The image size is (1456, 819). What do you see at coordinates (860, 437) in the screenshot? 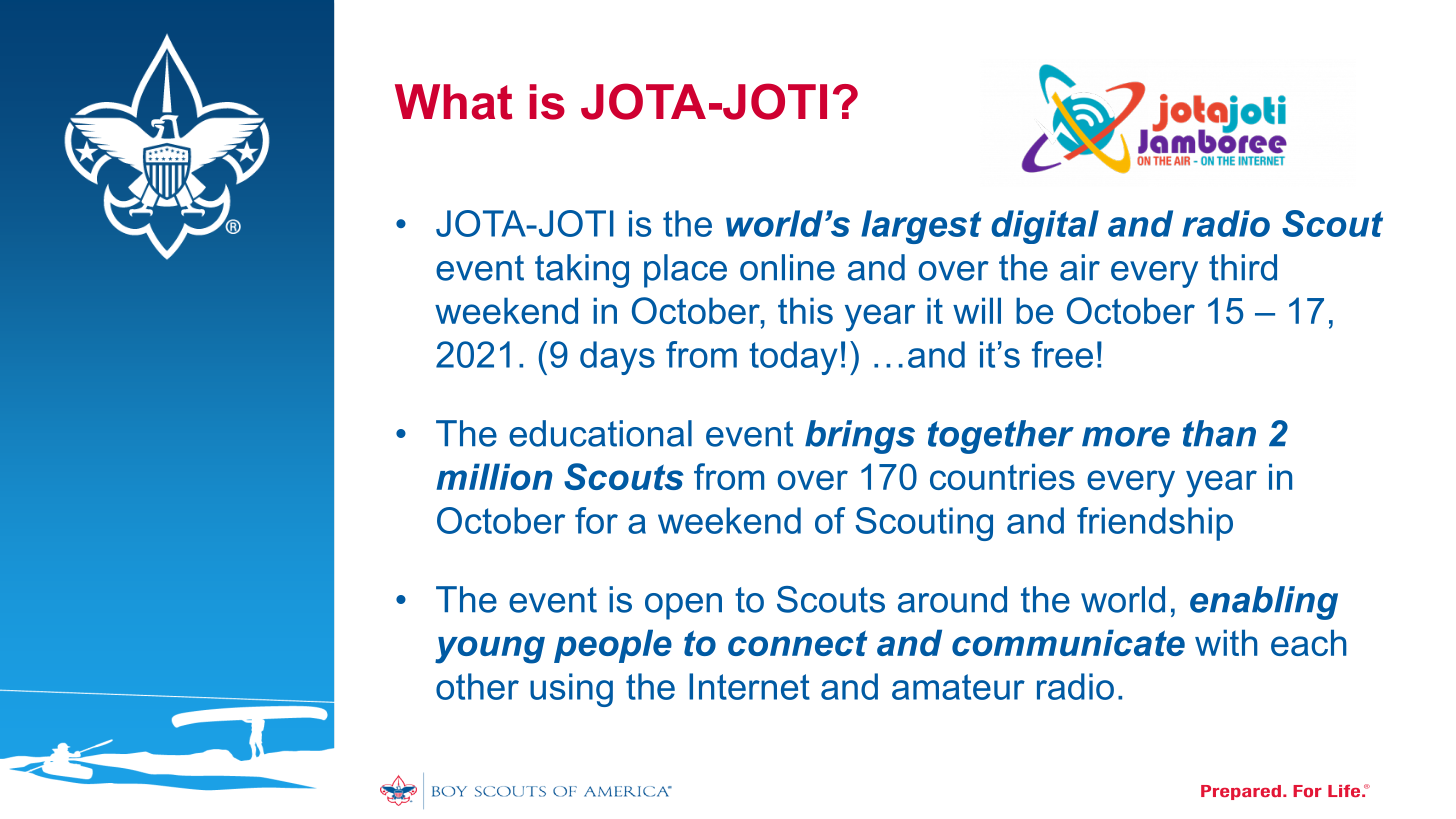
I see `brings` at bounding box center [860, 437].
